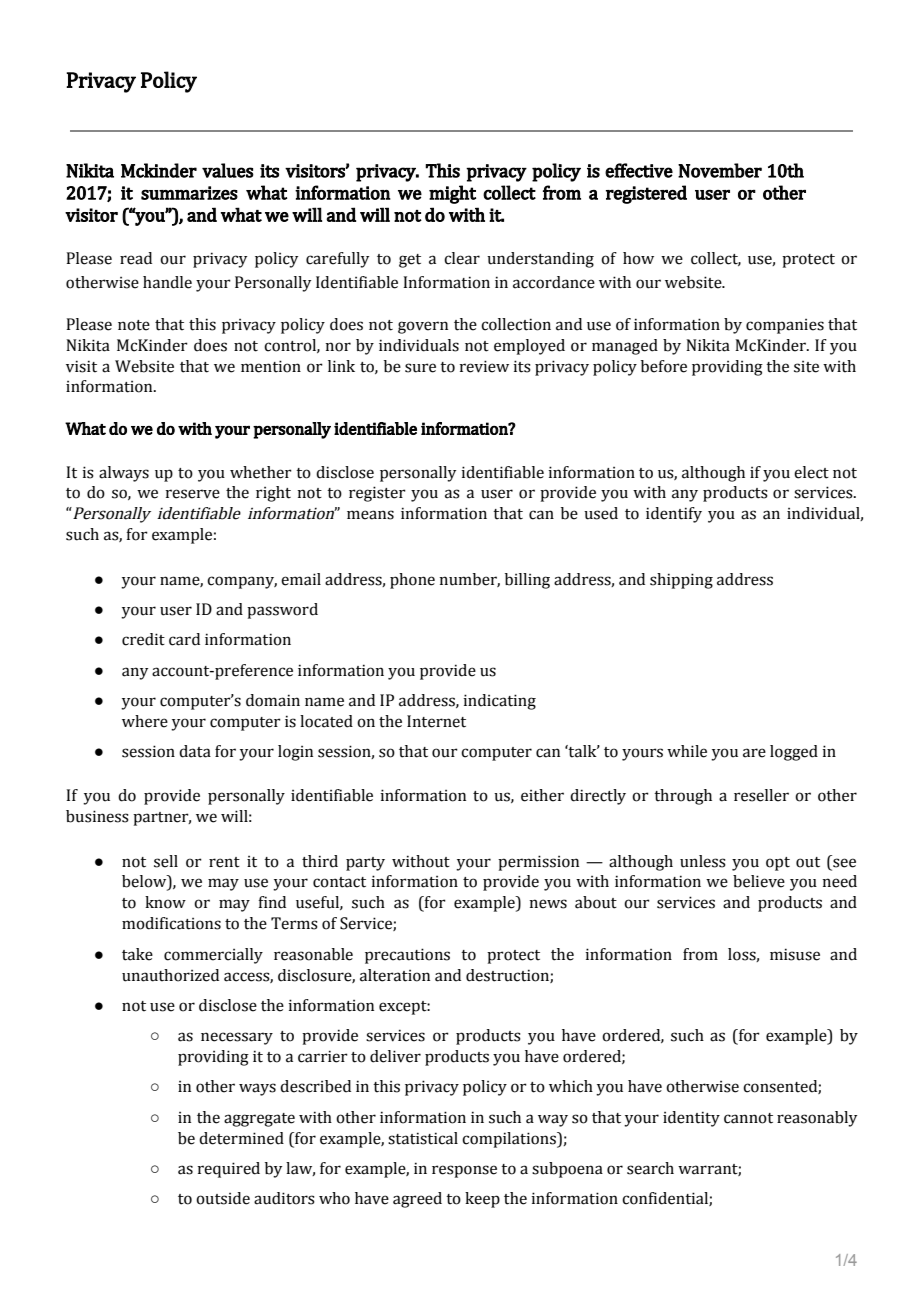  I want to click on summarizes, so click(189, 193).
